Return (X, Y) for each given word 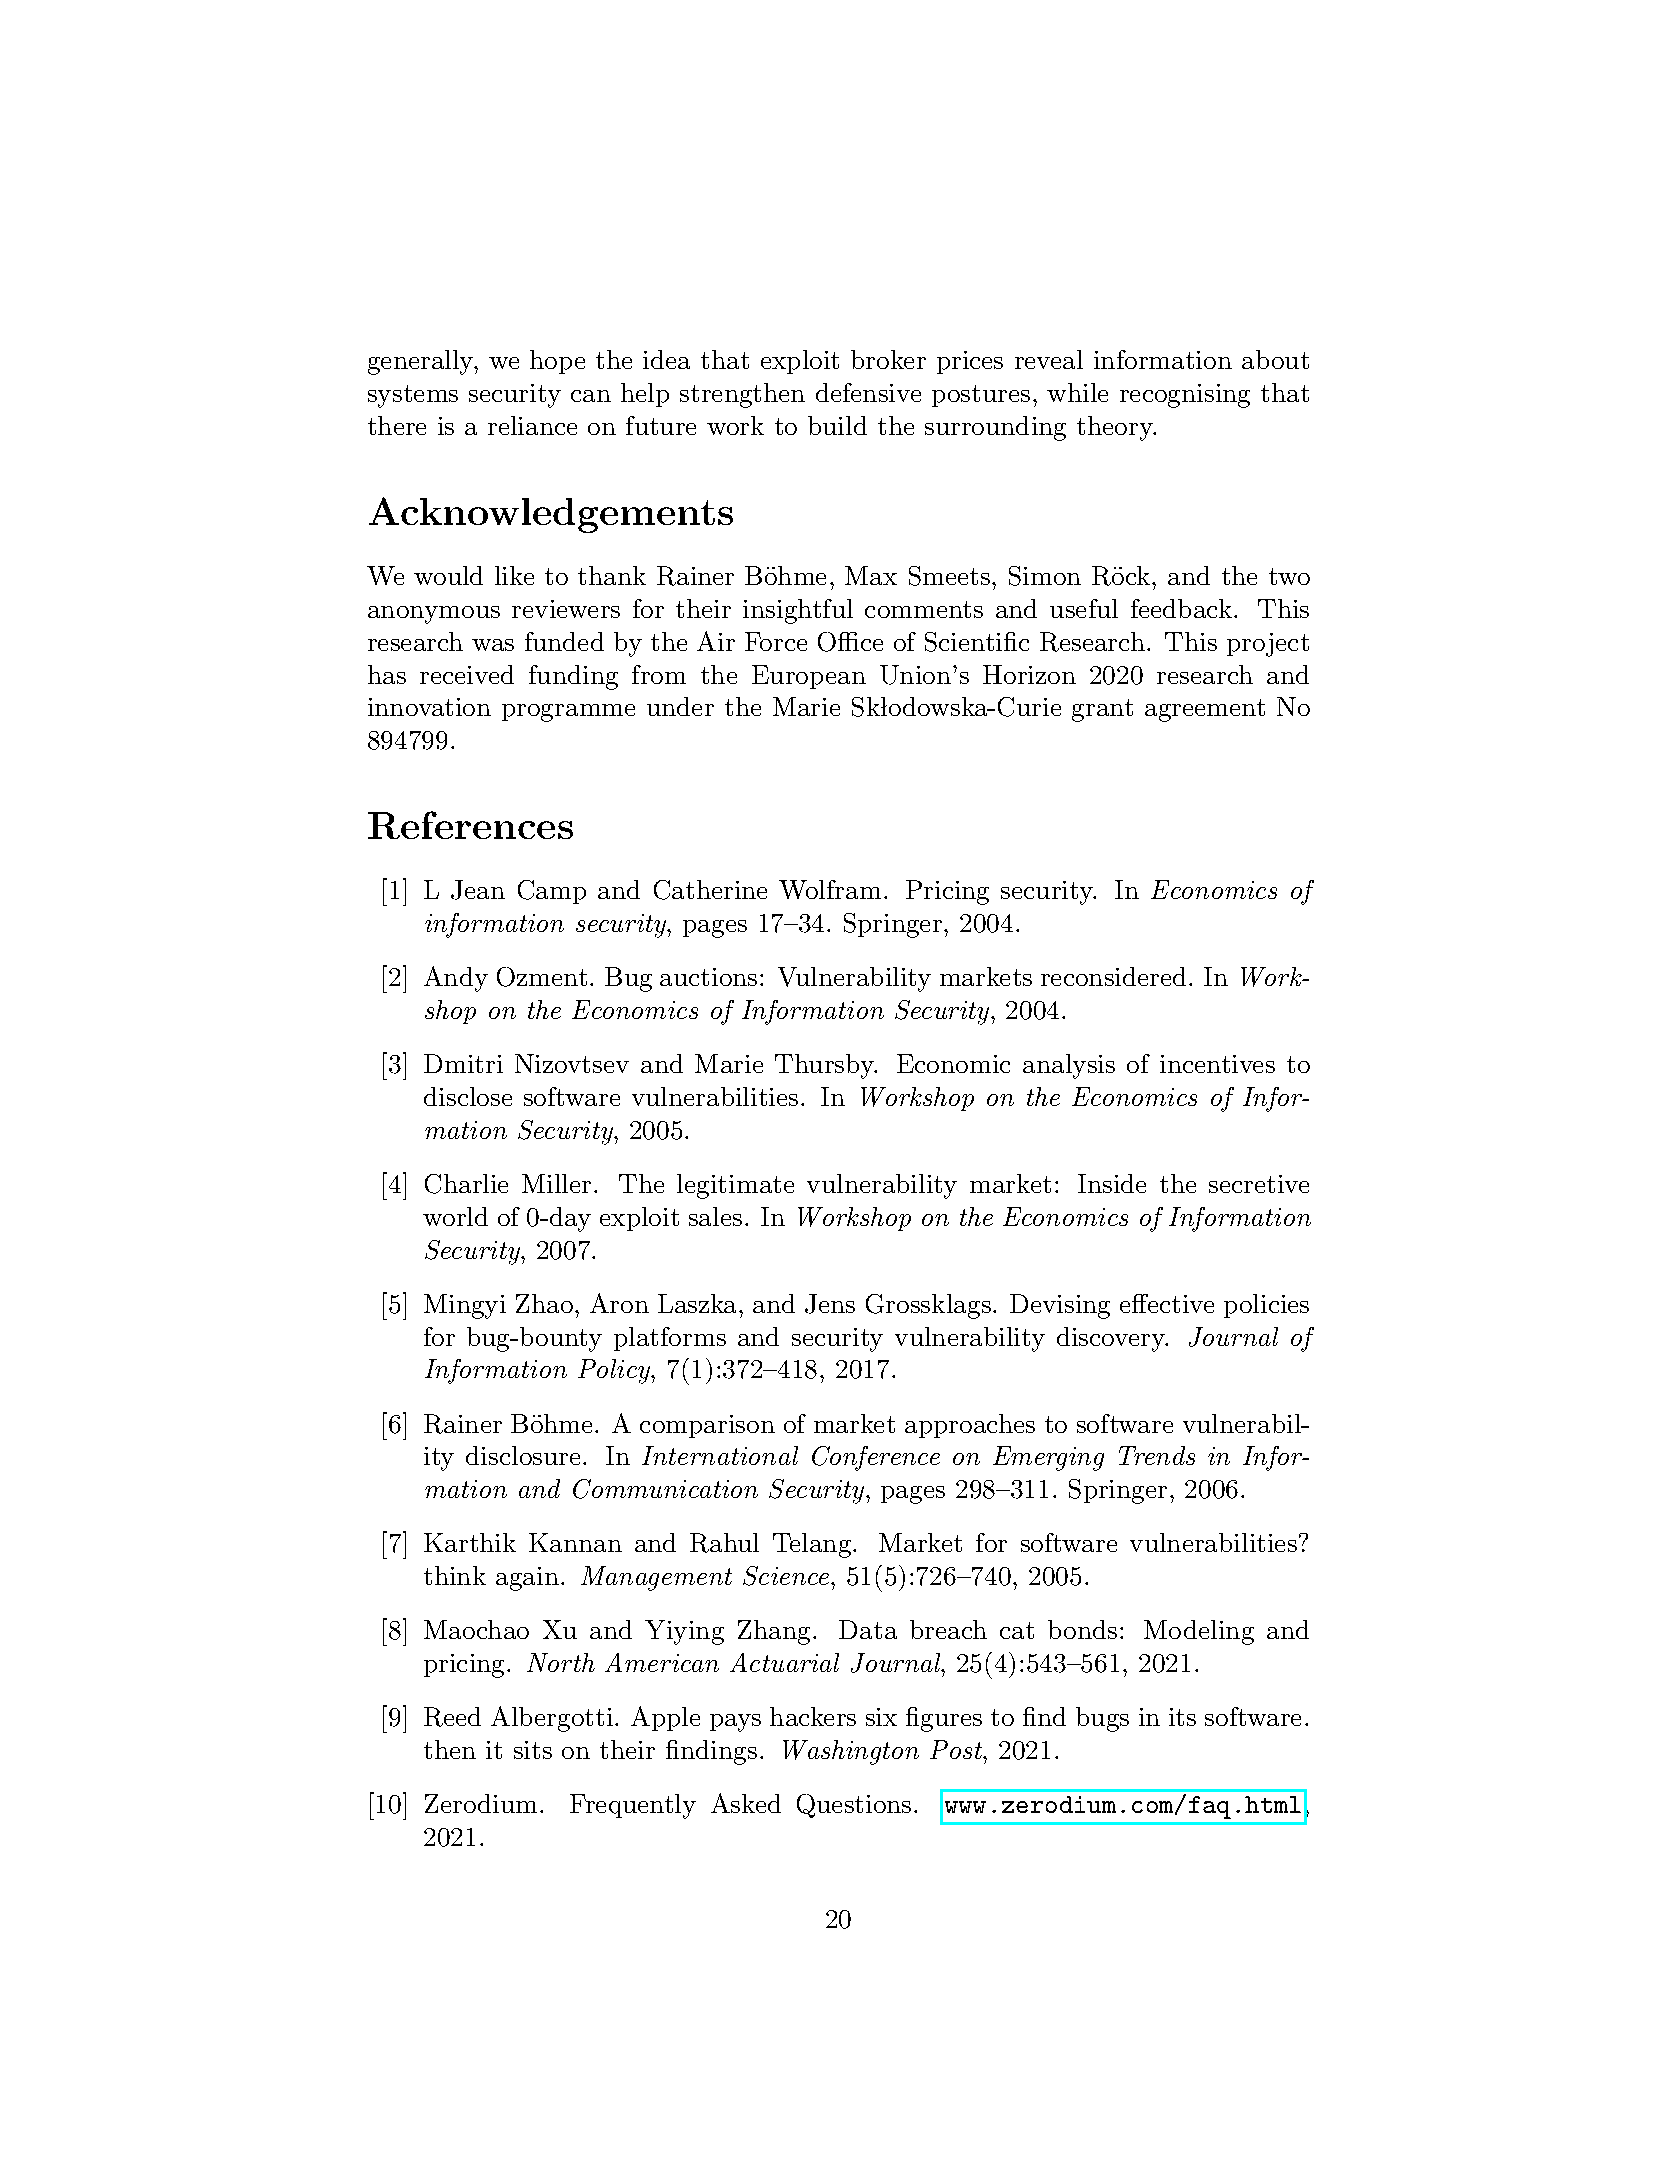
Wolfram (830, 889)
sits (533, 1750)
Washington (851, 1752)
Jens (830, 1304)
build (837, 425)
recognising (1185, 396)
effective (1167, 1303)
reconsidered (1113, 976)
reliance (532, 425)
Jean (478, 890)
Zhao (544, 1303)
